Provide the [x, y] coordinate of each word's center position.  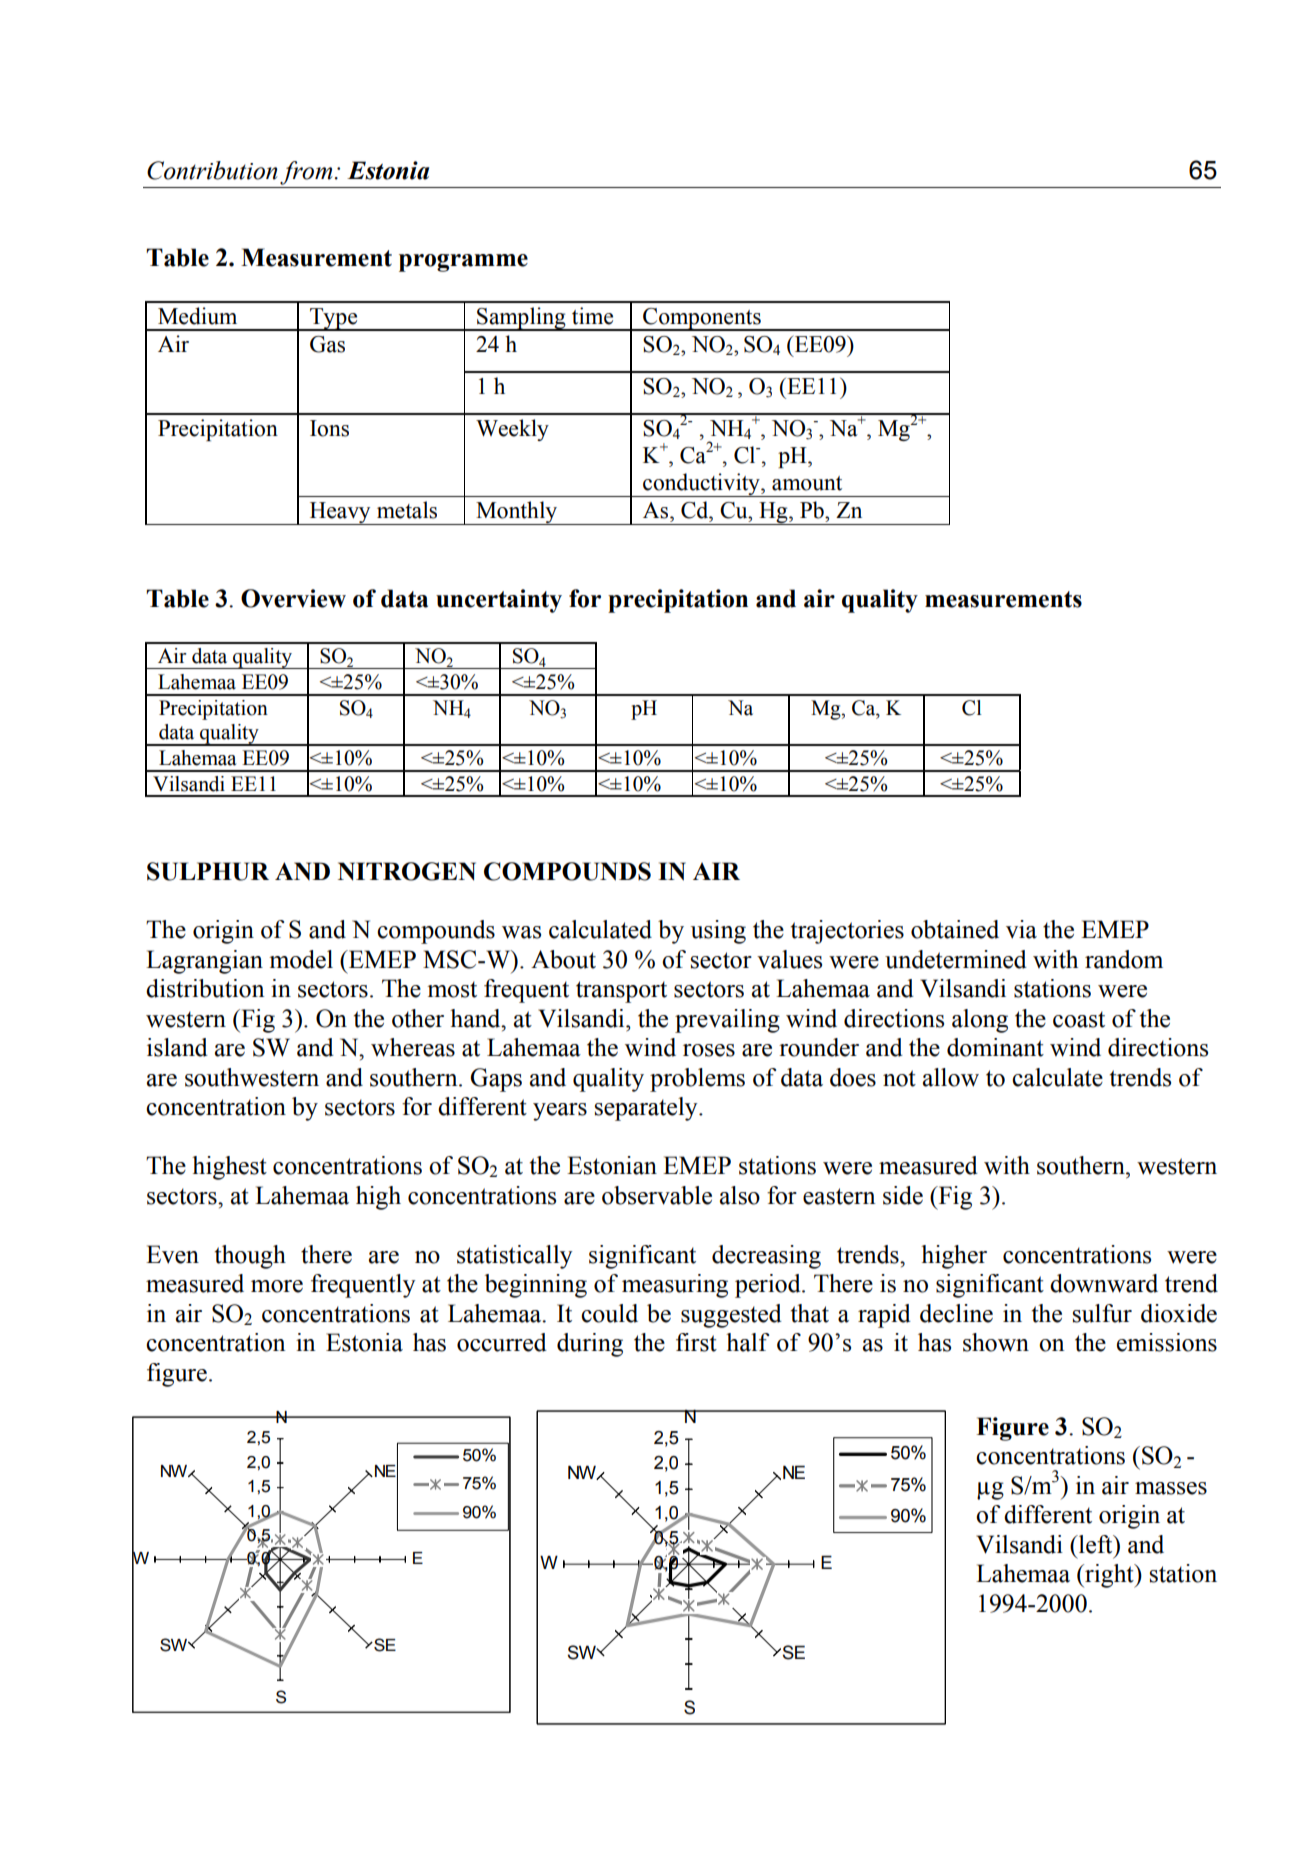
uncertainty [499, 601]
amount [807, 483]
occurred [502, 1342]
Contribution [212, 170]
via [1021, 929]
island [177, 1047]
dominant [995, 1047]
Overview [293, 598]
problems [697, 1080]
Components [702, 319]
